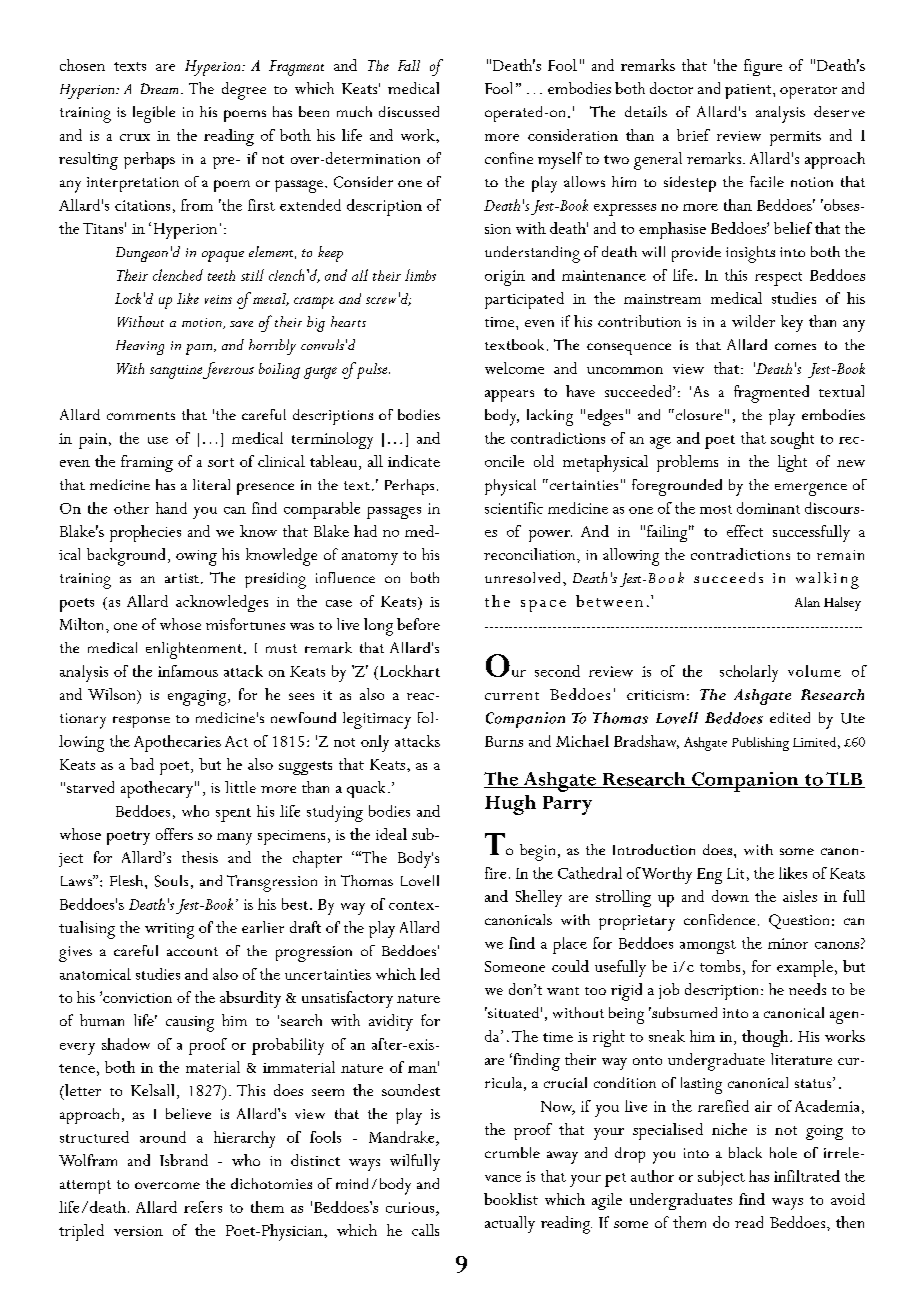  Describe the element at coordinates (203, 1207) in the screenshot. I see `refers` at that location.
